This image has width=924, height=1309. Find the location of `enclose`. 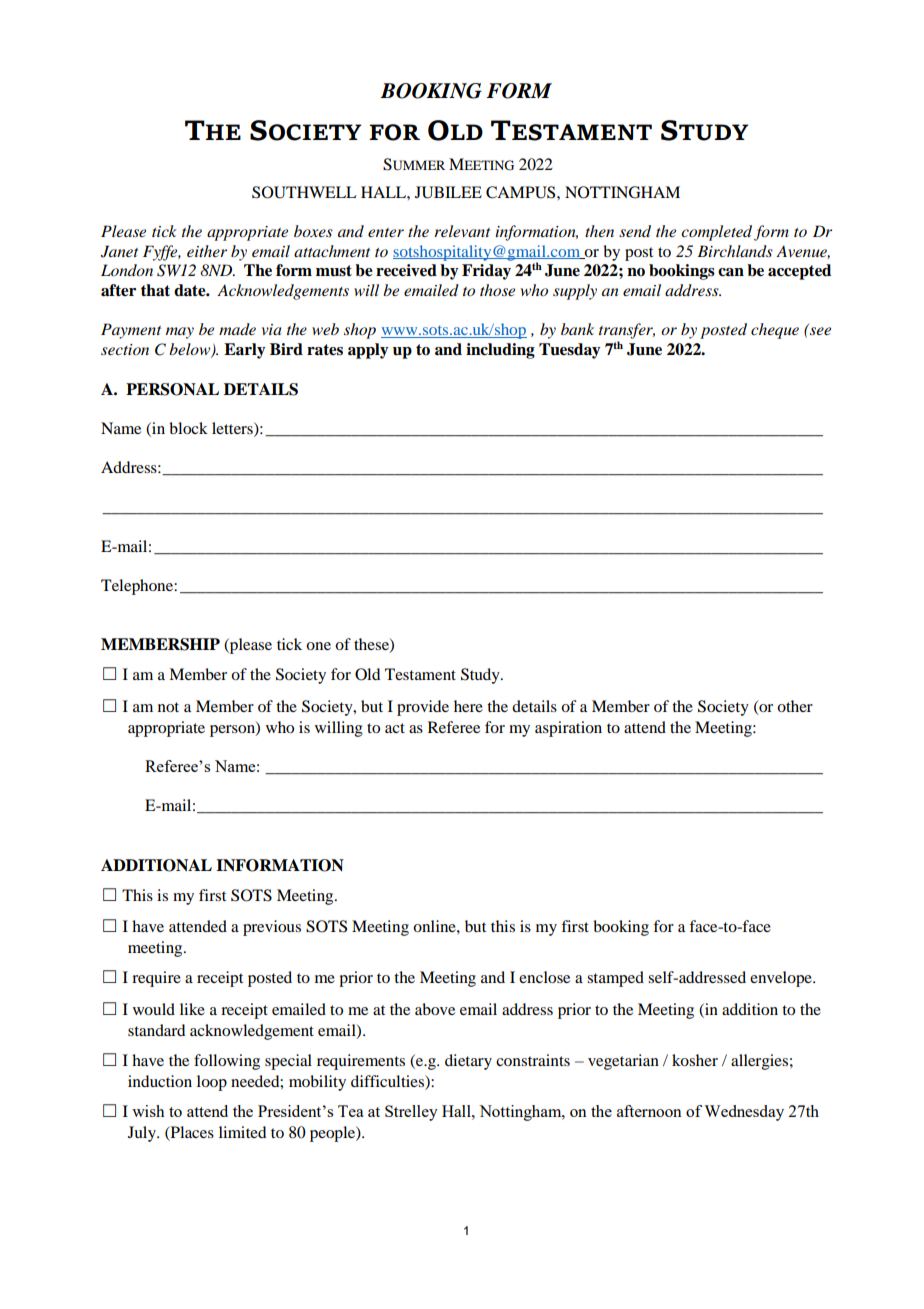

enclose is located at coordinates (544, 977).
